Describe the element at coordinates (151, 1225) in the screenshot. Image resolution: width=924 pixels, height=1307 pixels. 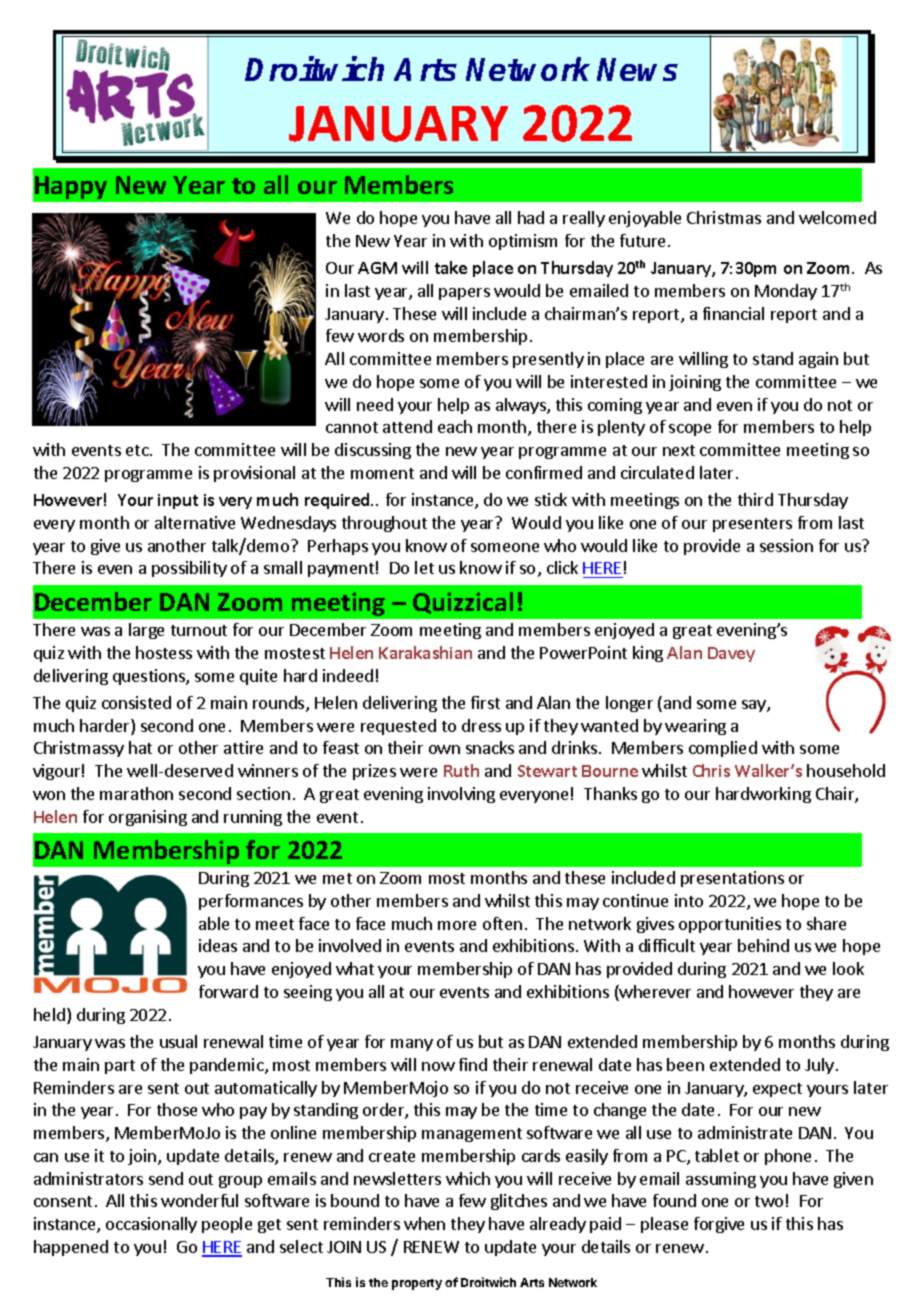
I see `occasionally` at that location.
